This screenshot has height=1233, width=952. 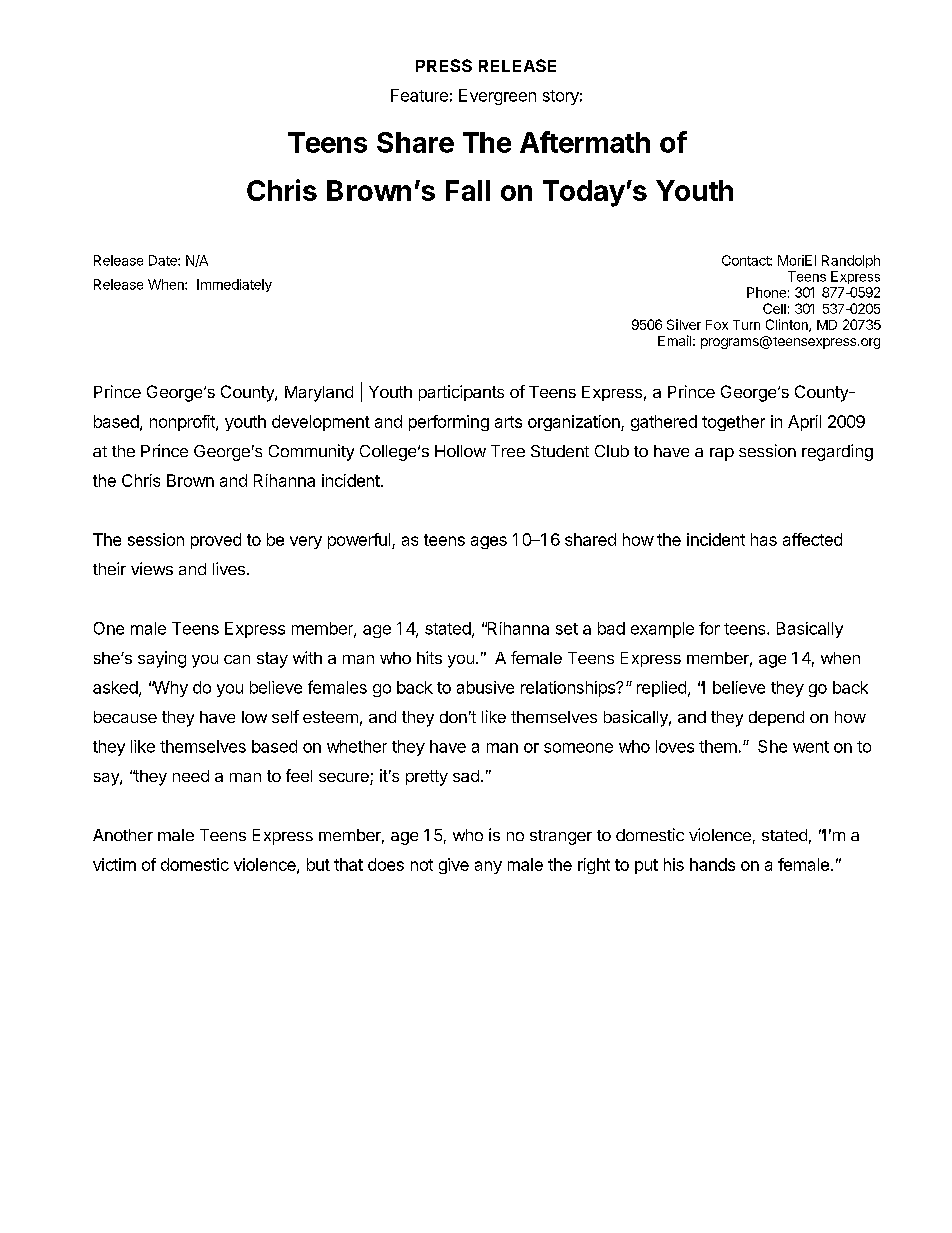 I want to click on Feature, so click(x=419, y=95).
